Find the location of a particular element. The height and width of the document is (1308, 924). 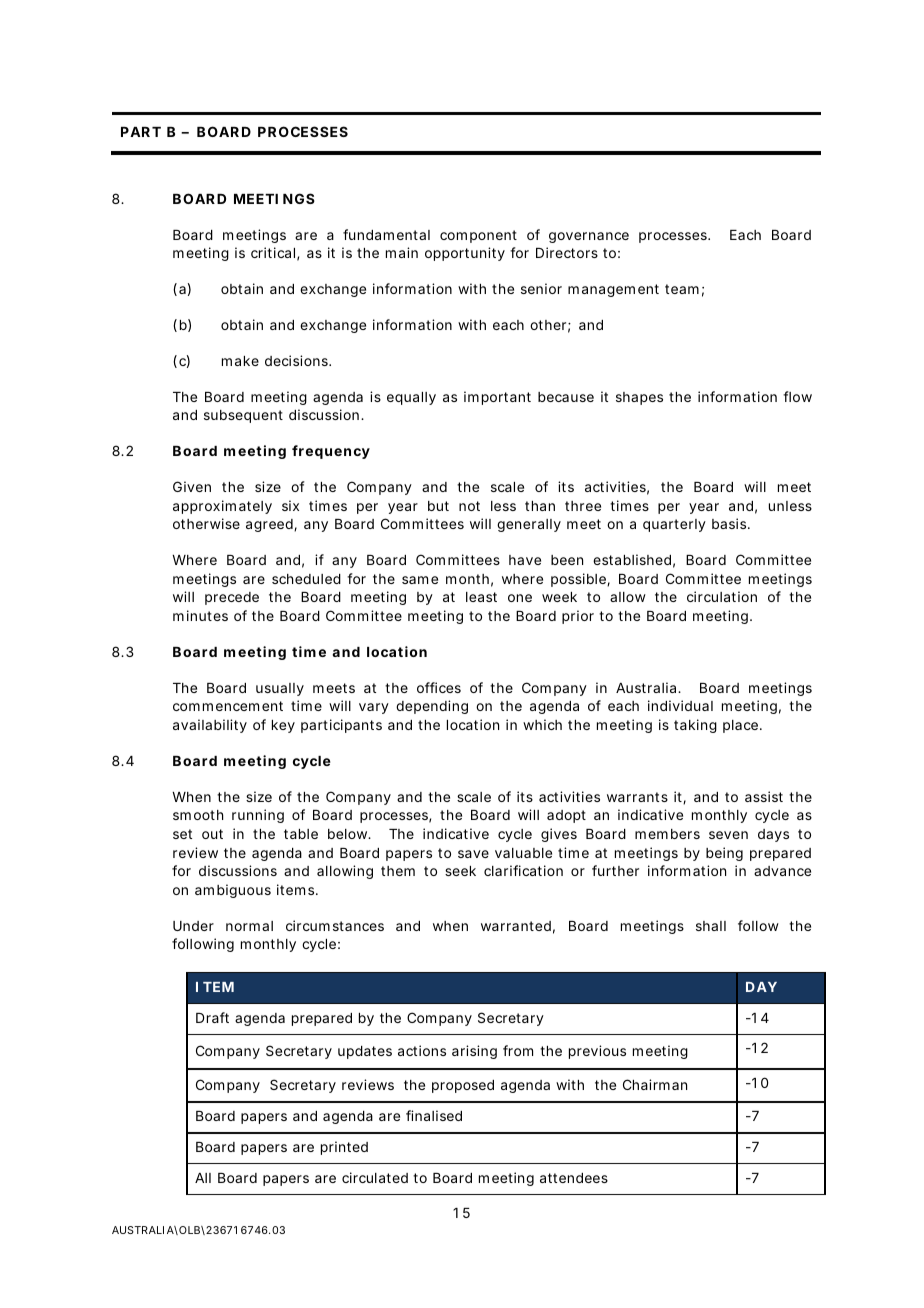

finalised is located at coordinates (434, 1115).
